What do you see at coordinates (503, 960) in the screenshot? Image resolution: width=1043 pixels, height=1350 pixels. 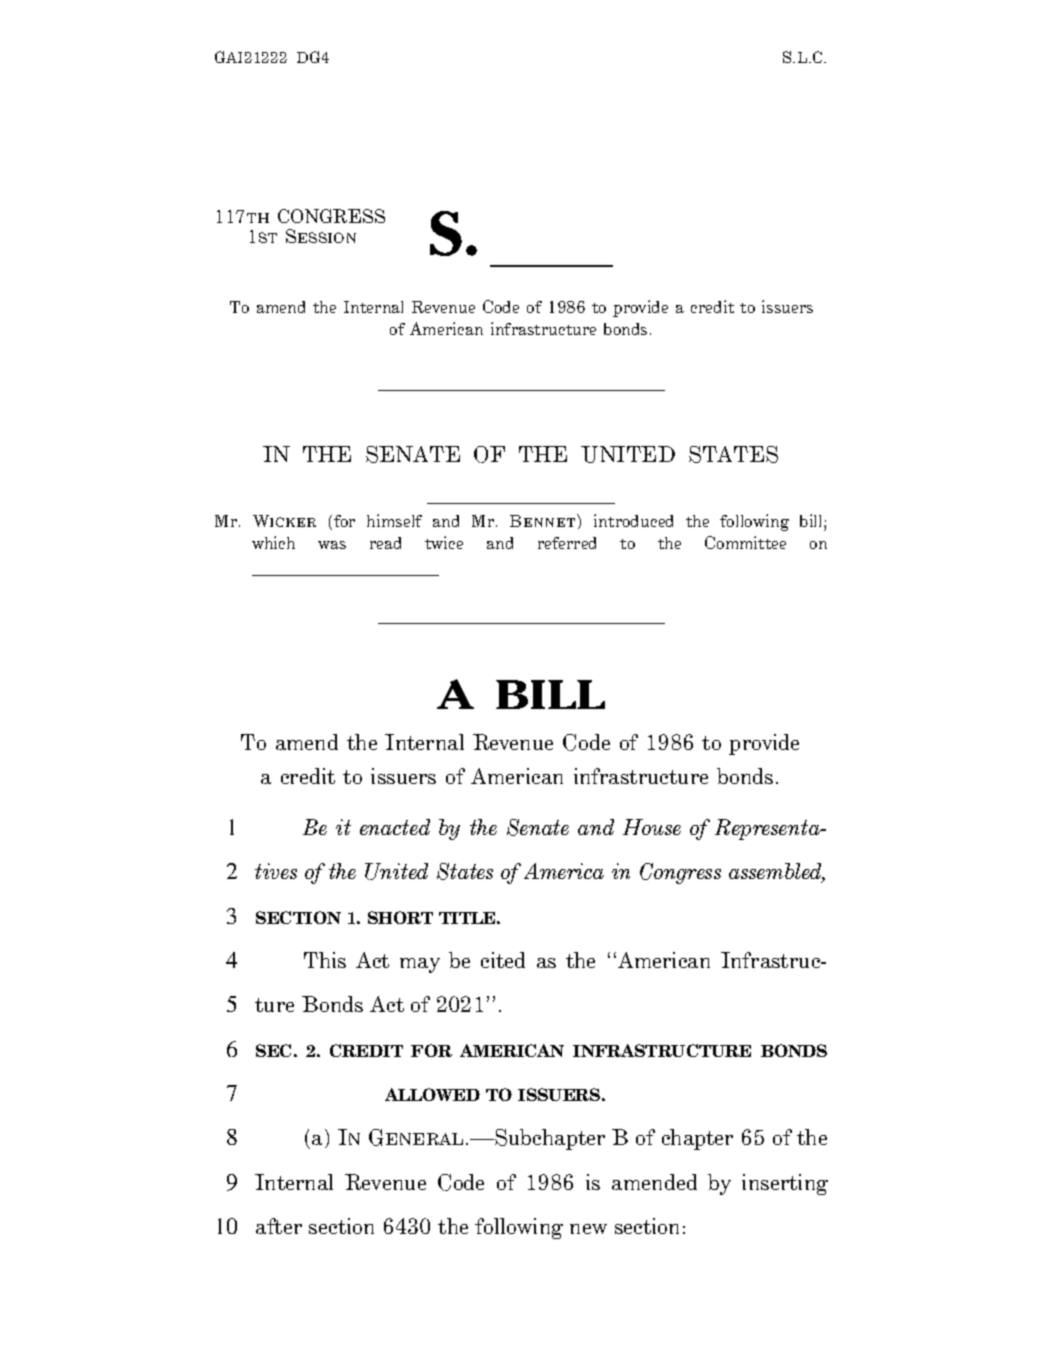 I see `cited` at bounding box center [503, 960].
